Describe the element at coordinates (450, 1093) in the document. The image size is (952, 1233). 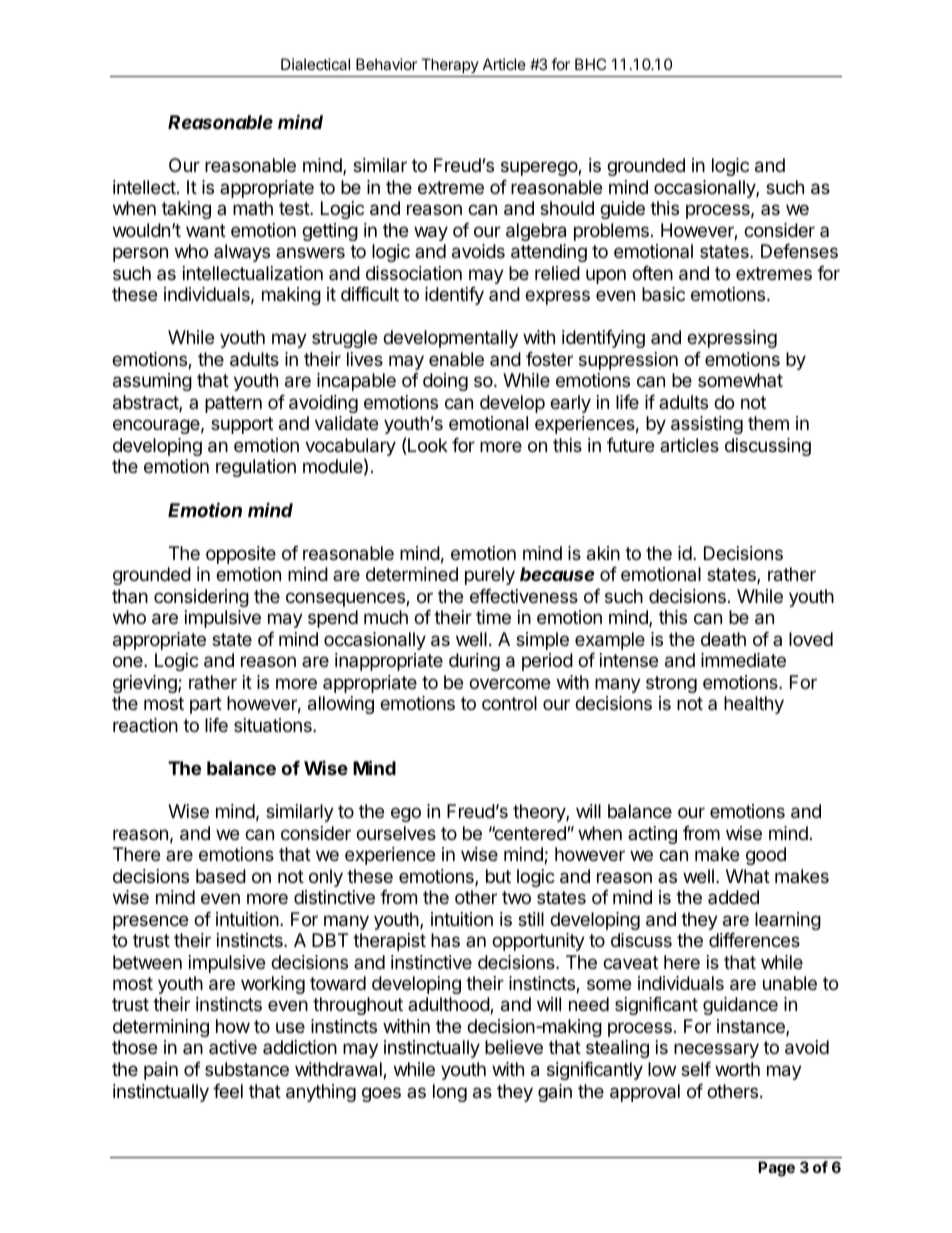
I see `long` at that location.
